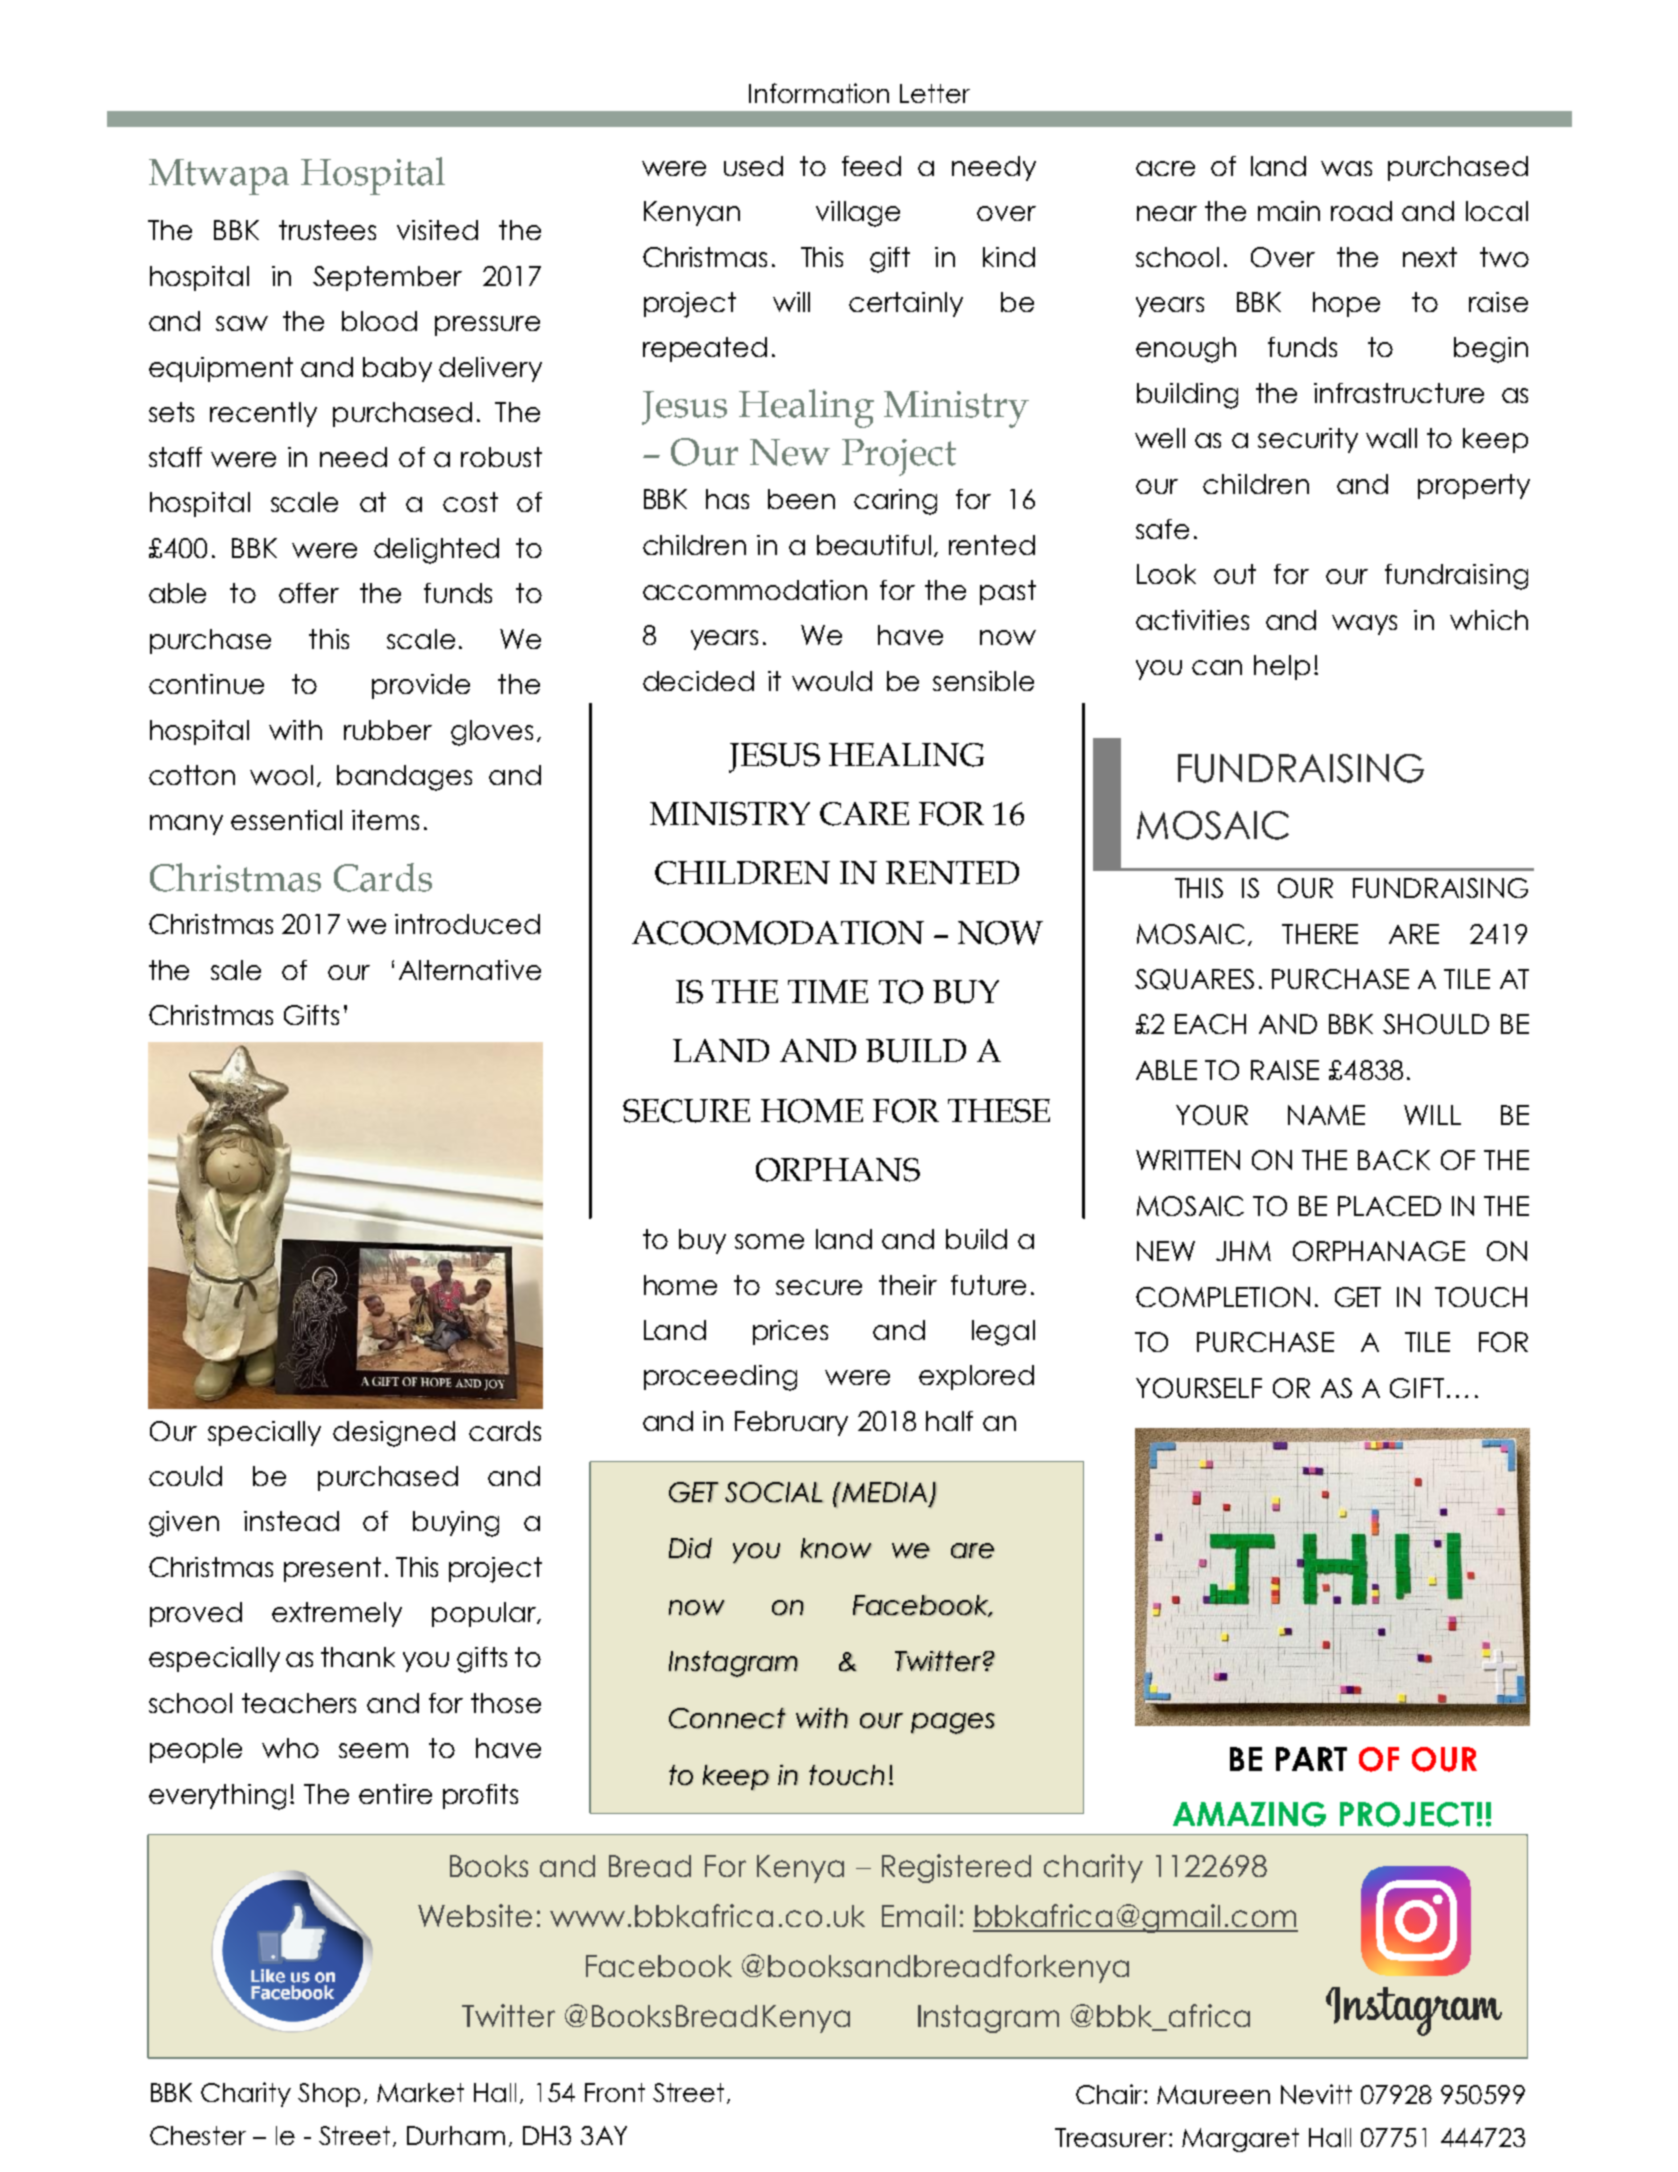 Image resolution: width=1678 pixels, height=2172 pixels. What do you see at coordinates (871, 166) in the screenshot?
I see `feed` at bounding box center [871, 166].
